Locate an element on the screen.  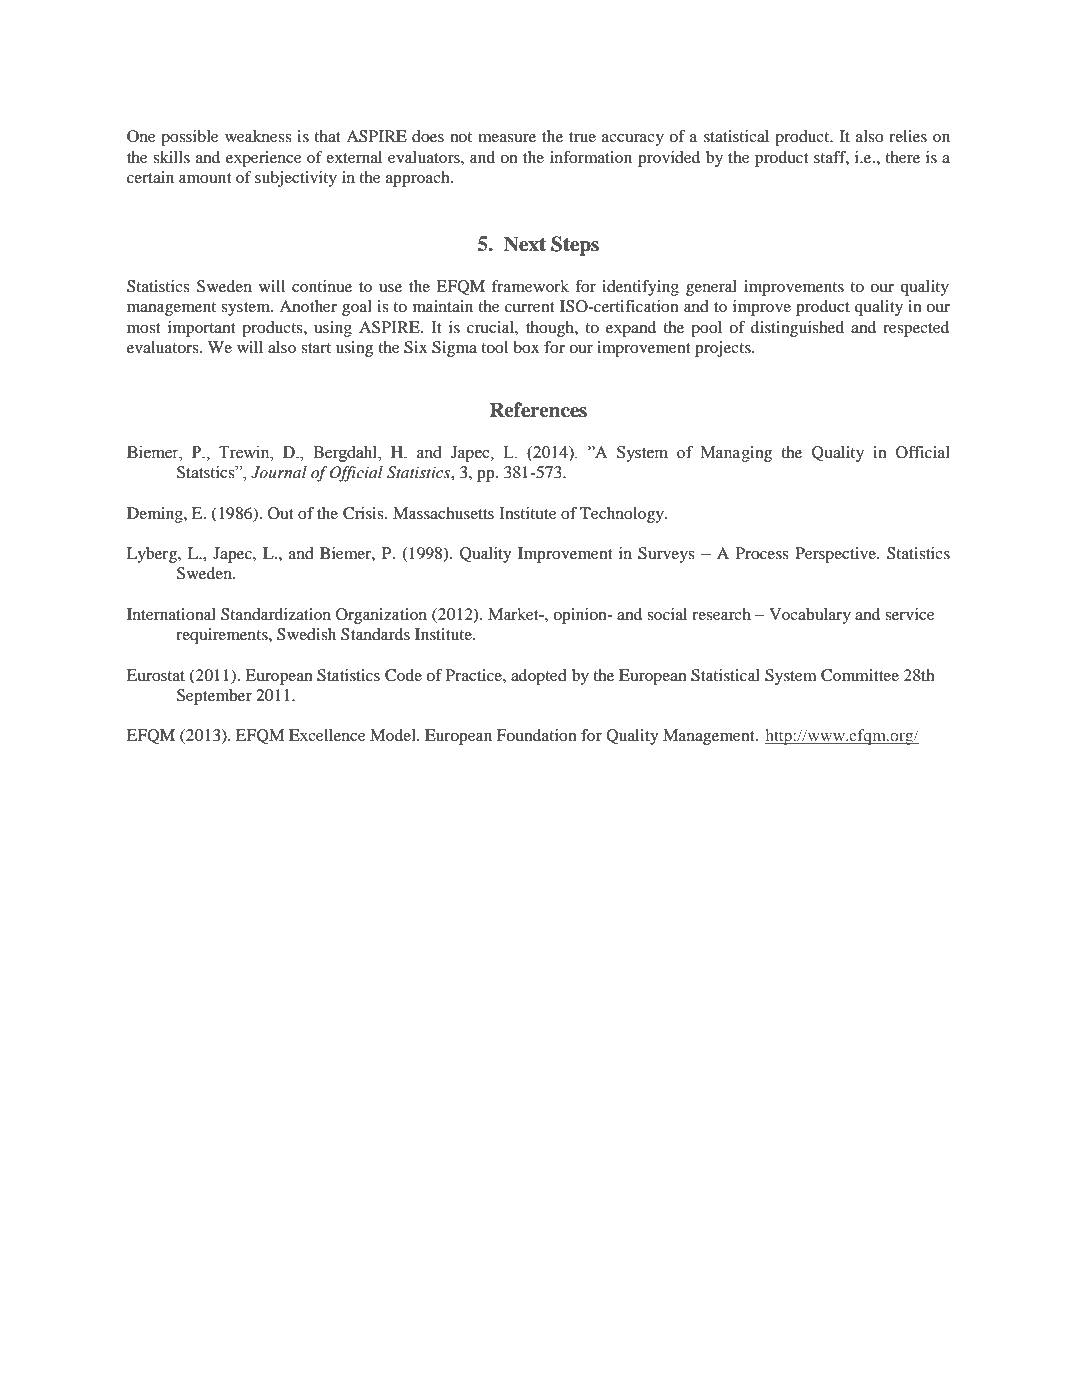
important is located at coordinates (201, 329).
